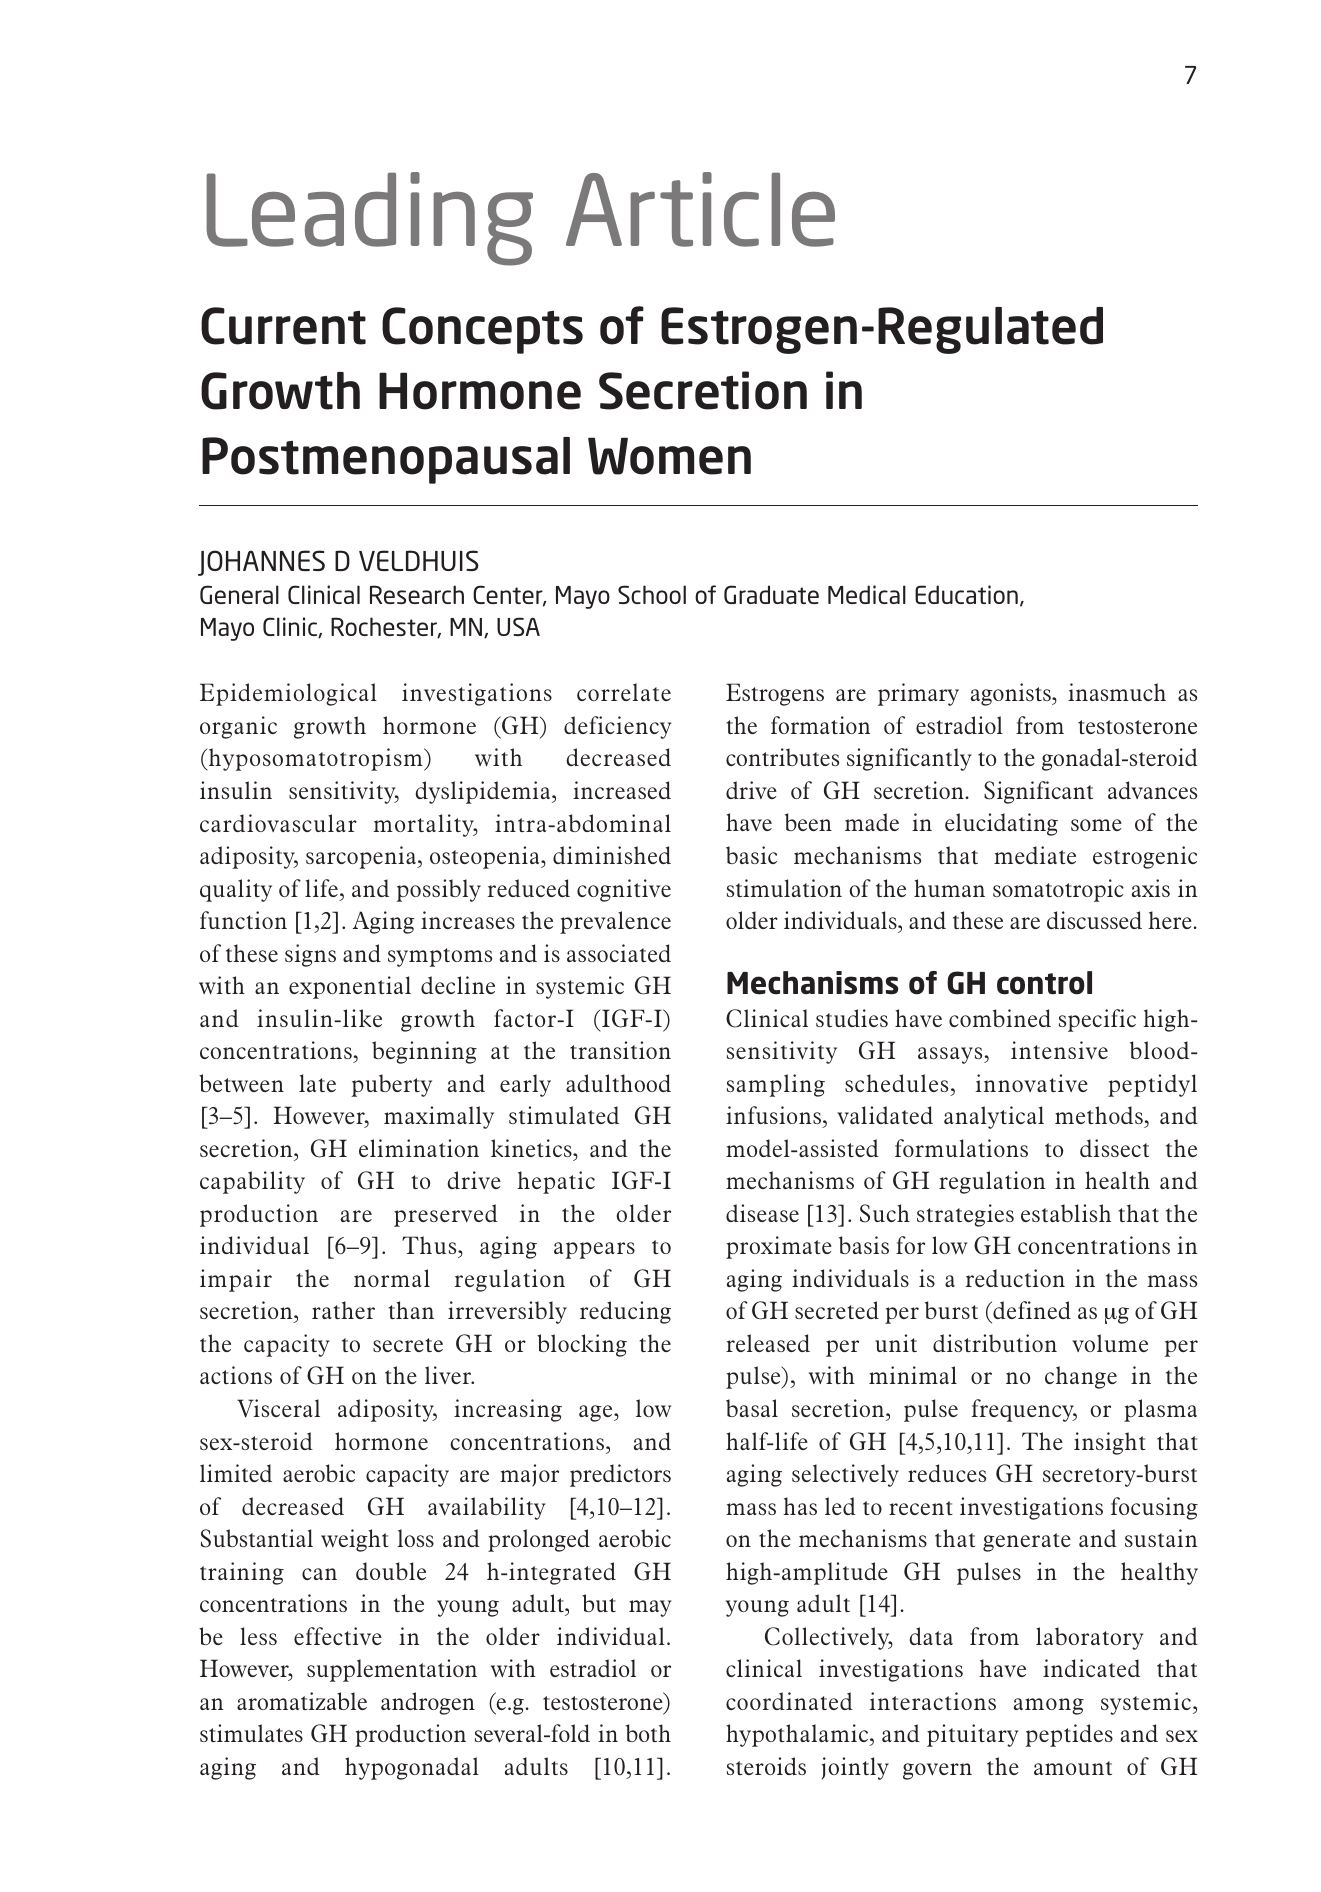 This screenshot has height=1892, width=1321. Describe the element at coordinates (369, 219) in the screenshot. I see `Leading` at that location.
